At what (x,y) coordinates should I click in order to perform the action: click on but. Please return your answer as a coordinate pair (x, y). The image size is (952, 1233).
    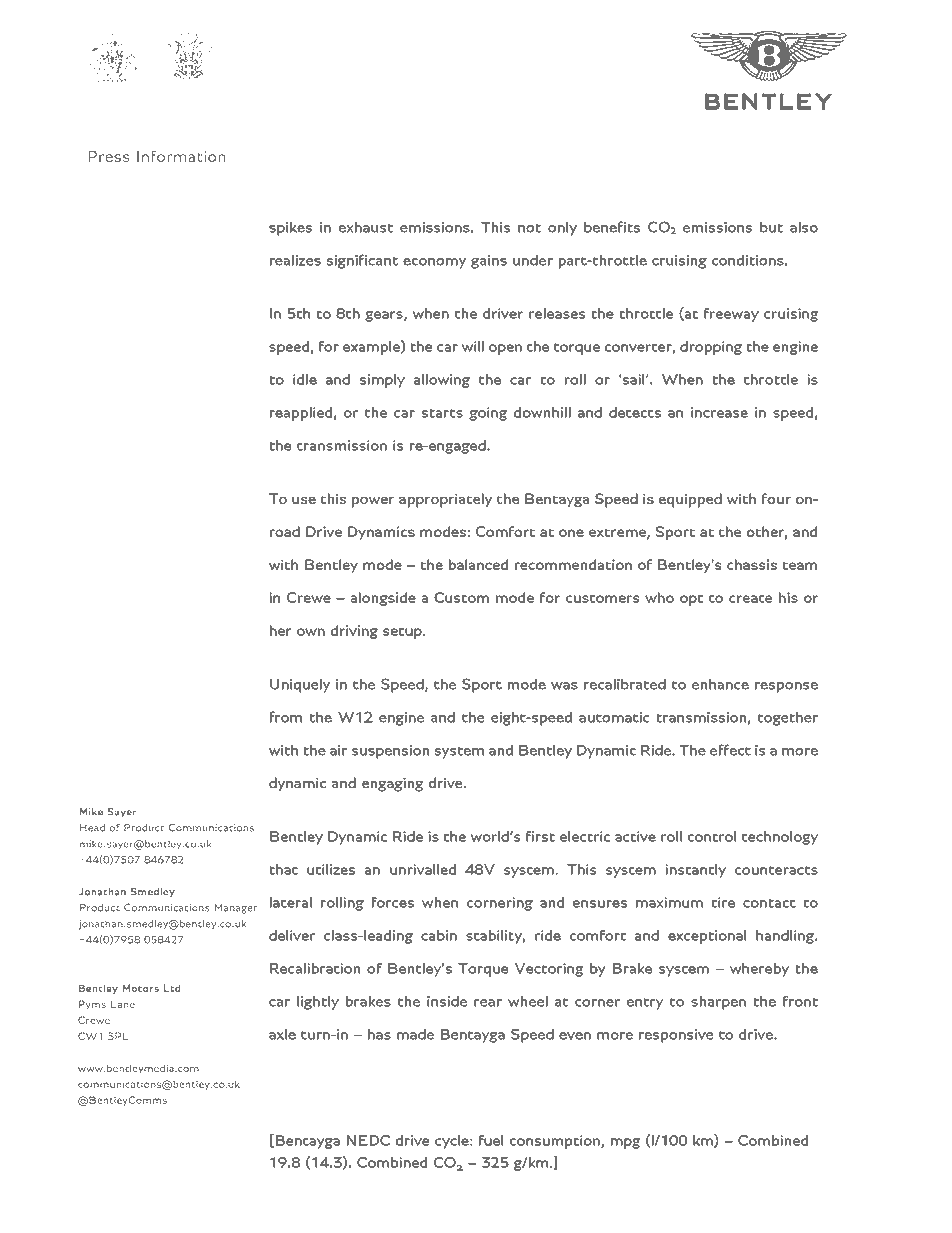
    Looking at the image, I should click on (771, 227).
